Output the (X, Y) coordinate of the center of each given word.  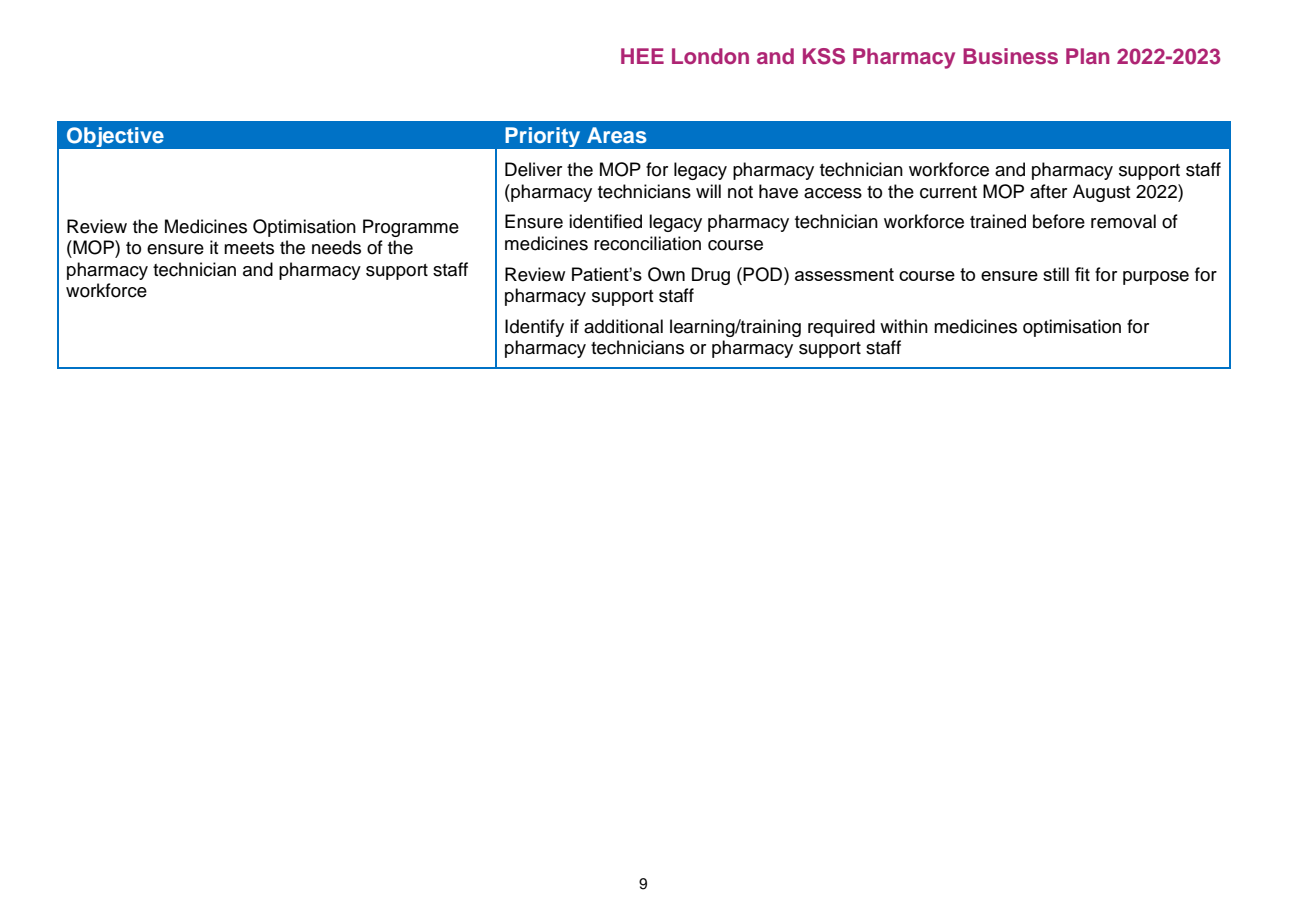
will (708, 191)
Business (1010, 56)
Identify (534, 328)
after (1048, 191)
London (710, 56)
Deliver (533, 169)
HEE (642, 56)
